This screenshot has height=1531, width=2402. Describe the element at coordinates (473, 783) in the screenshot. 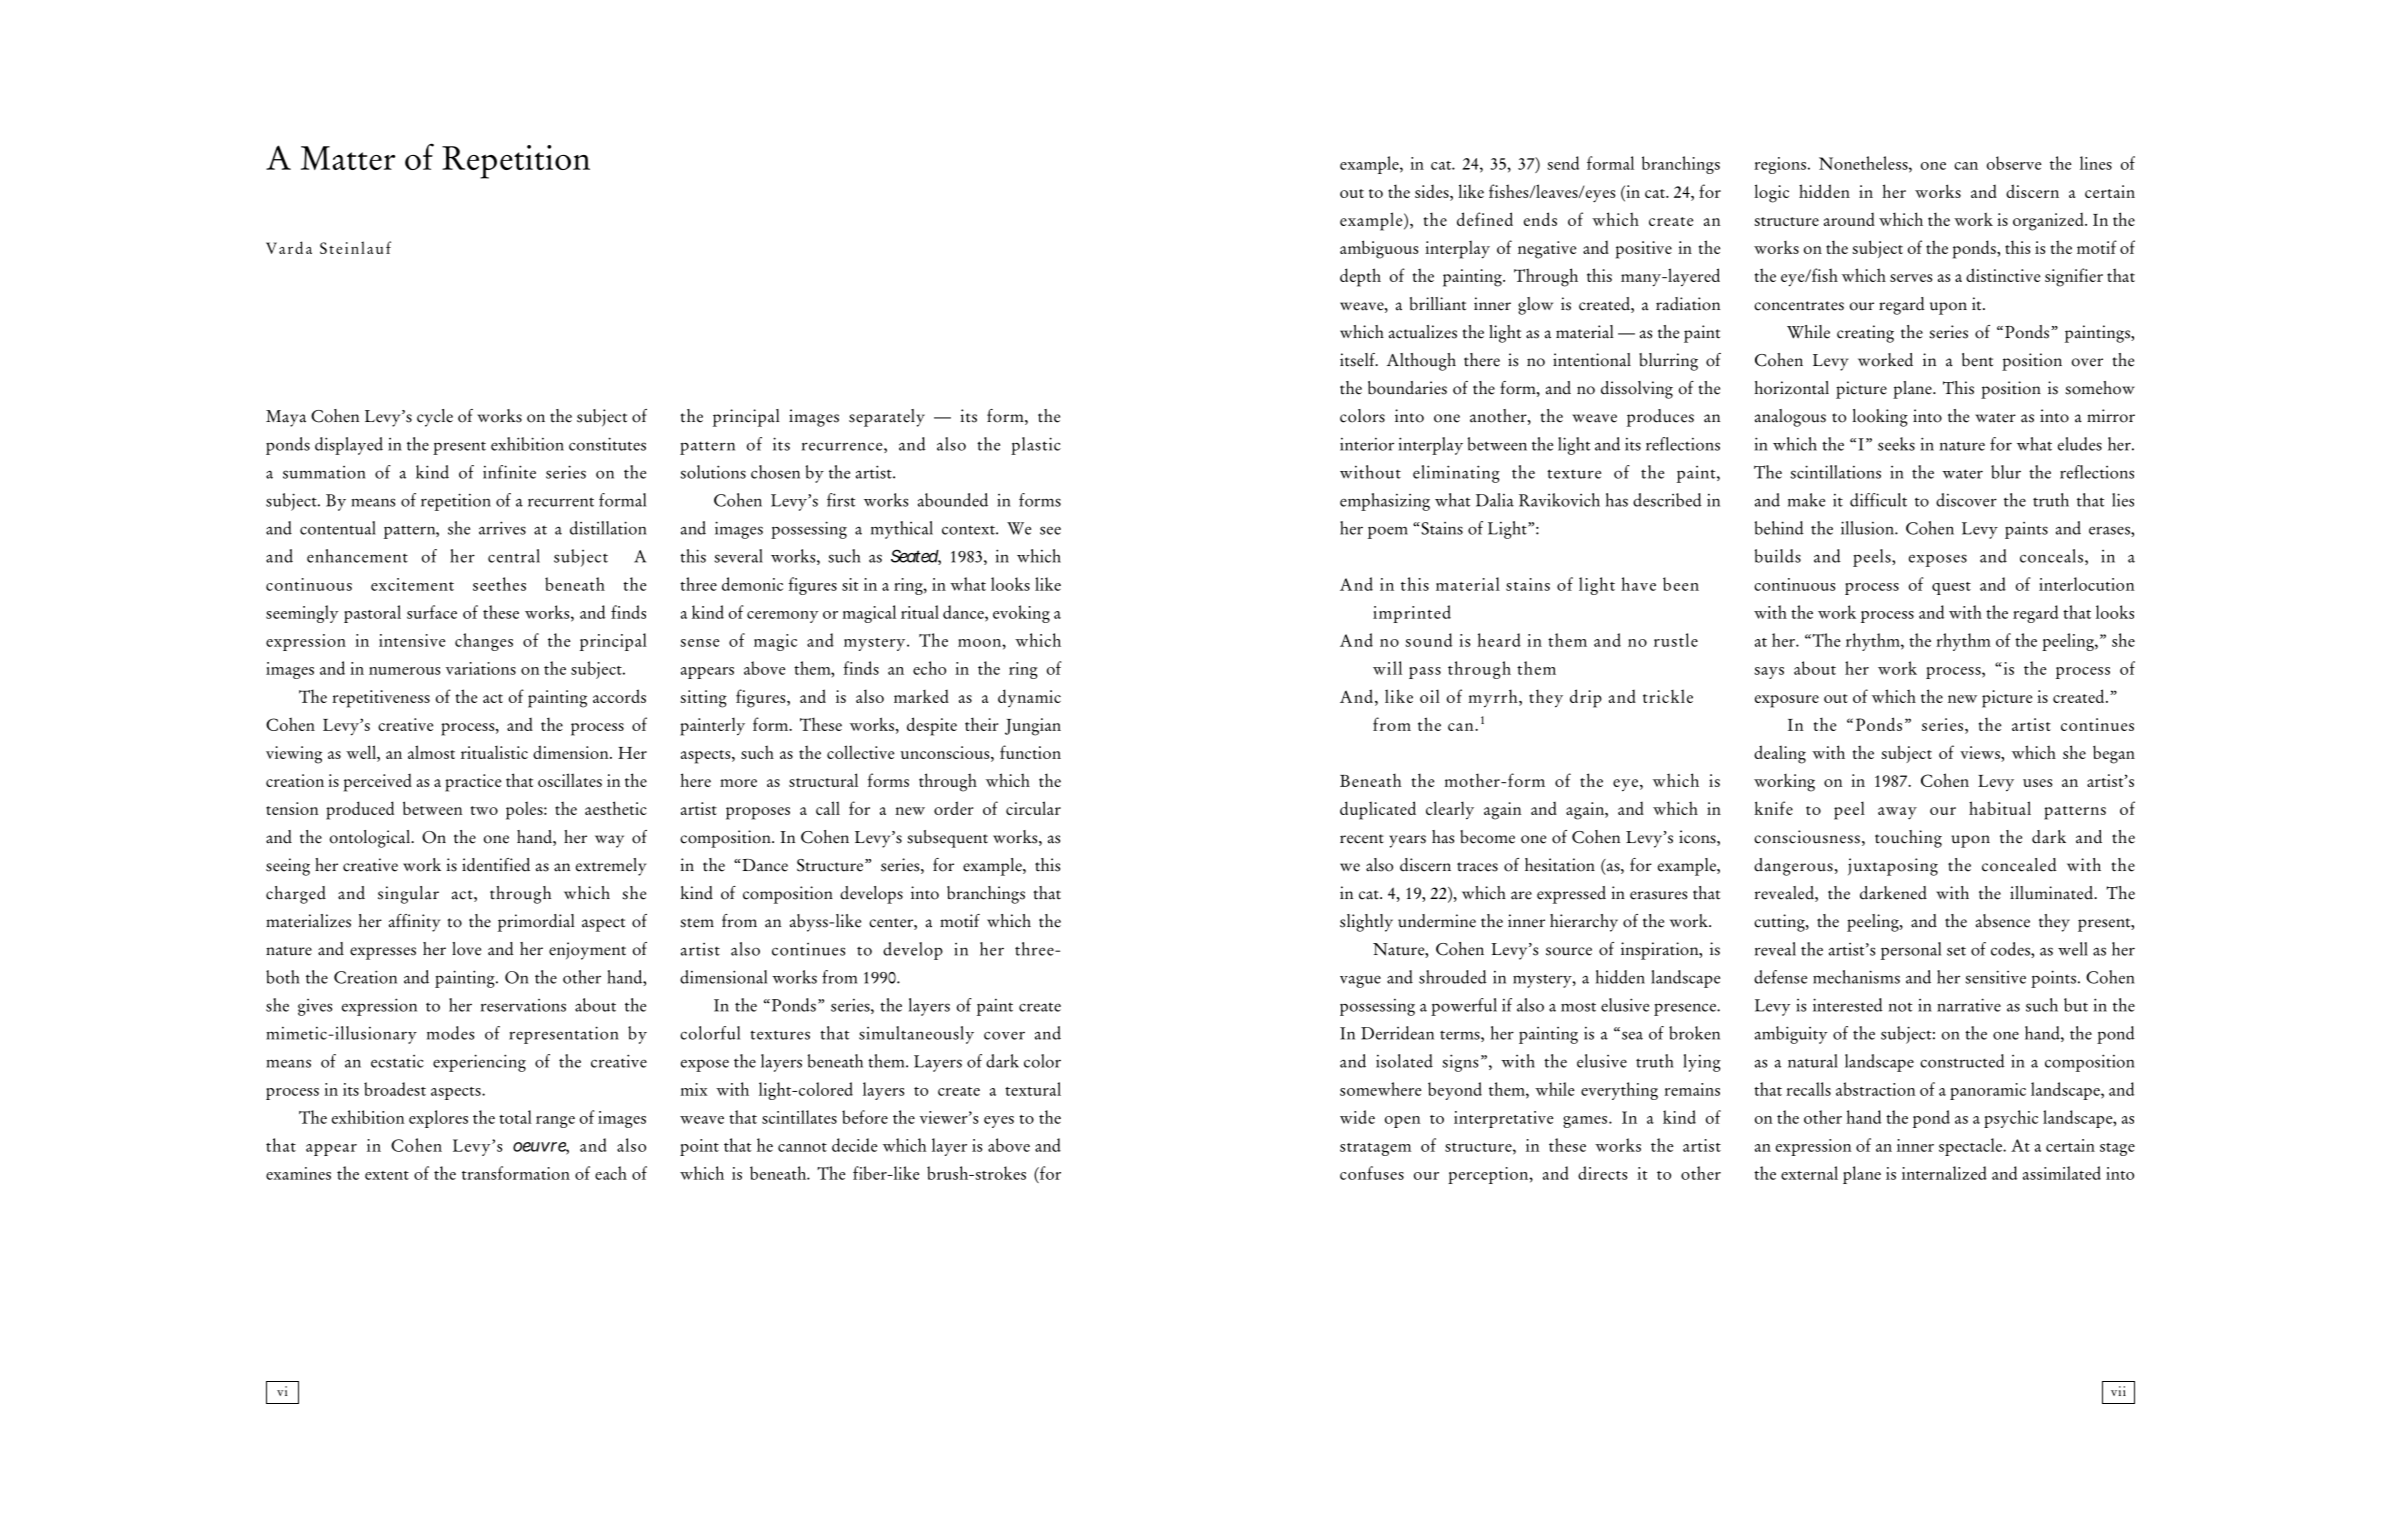

I see `practice` at that location.
